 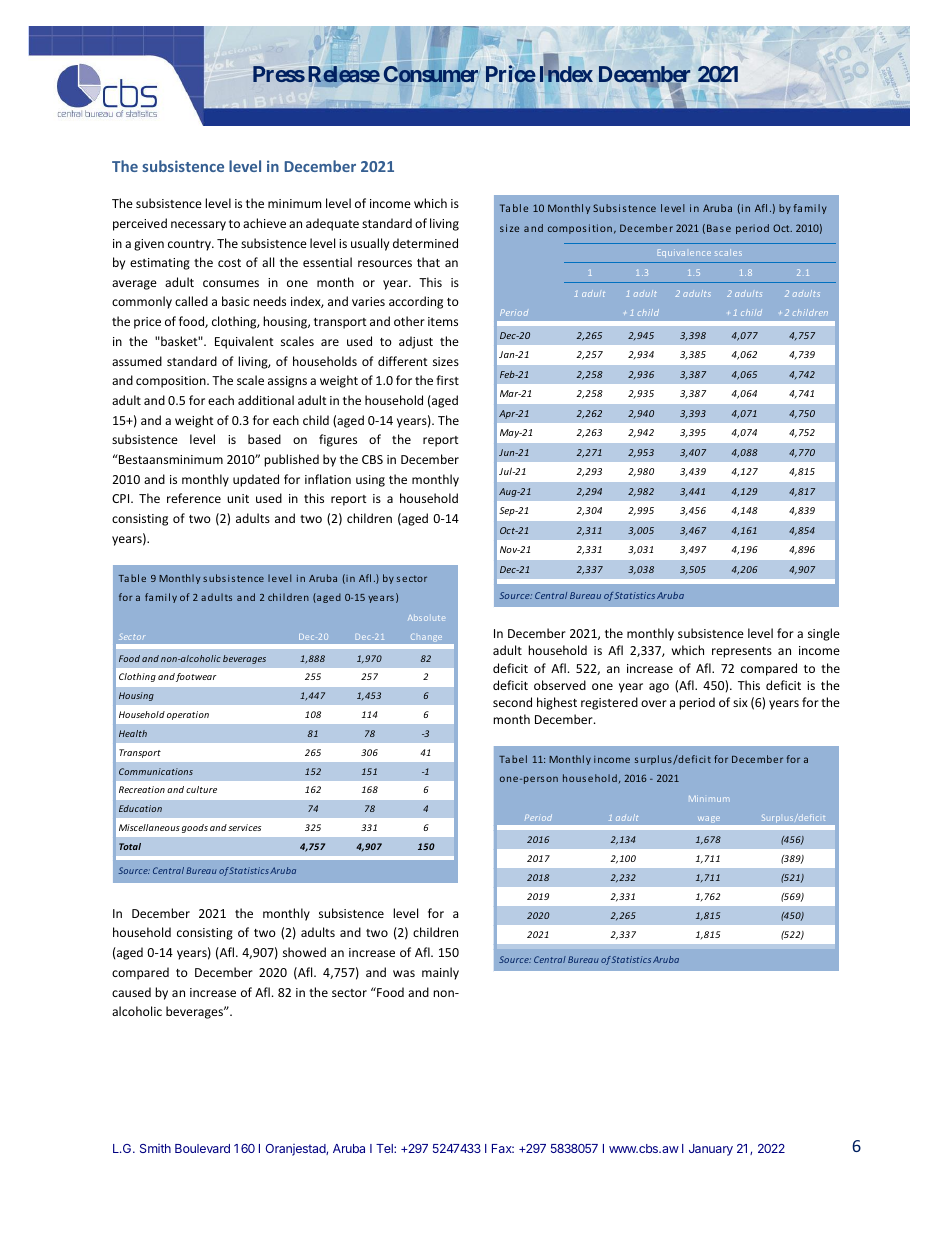 What do you see at coordinates (711, 1150) in the page?
I see `January` at bounding box center [711, 1150].
